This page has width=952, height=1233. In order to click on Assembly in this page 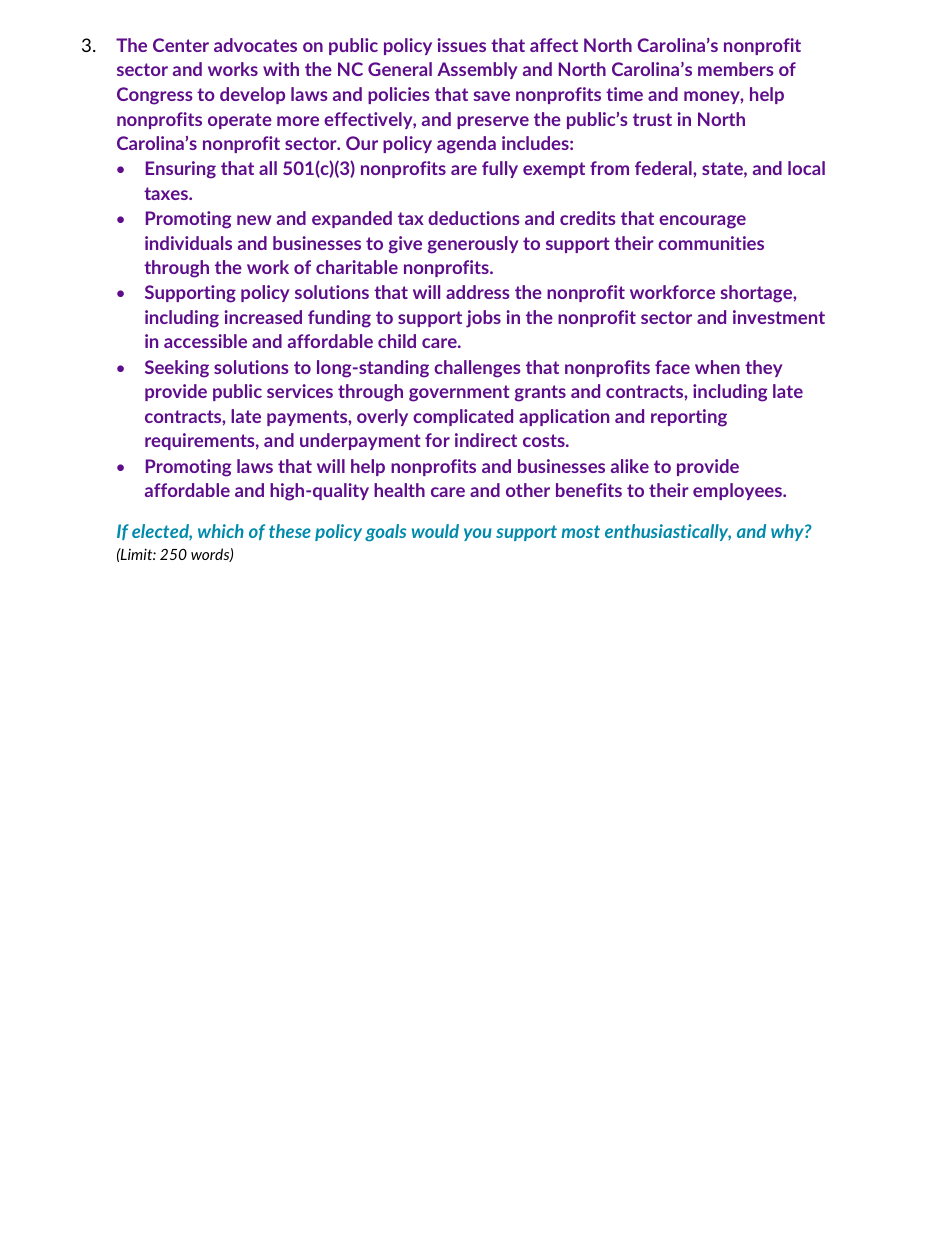, I will do `click(477, 70)`.
